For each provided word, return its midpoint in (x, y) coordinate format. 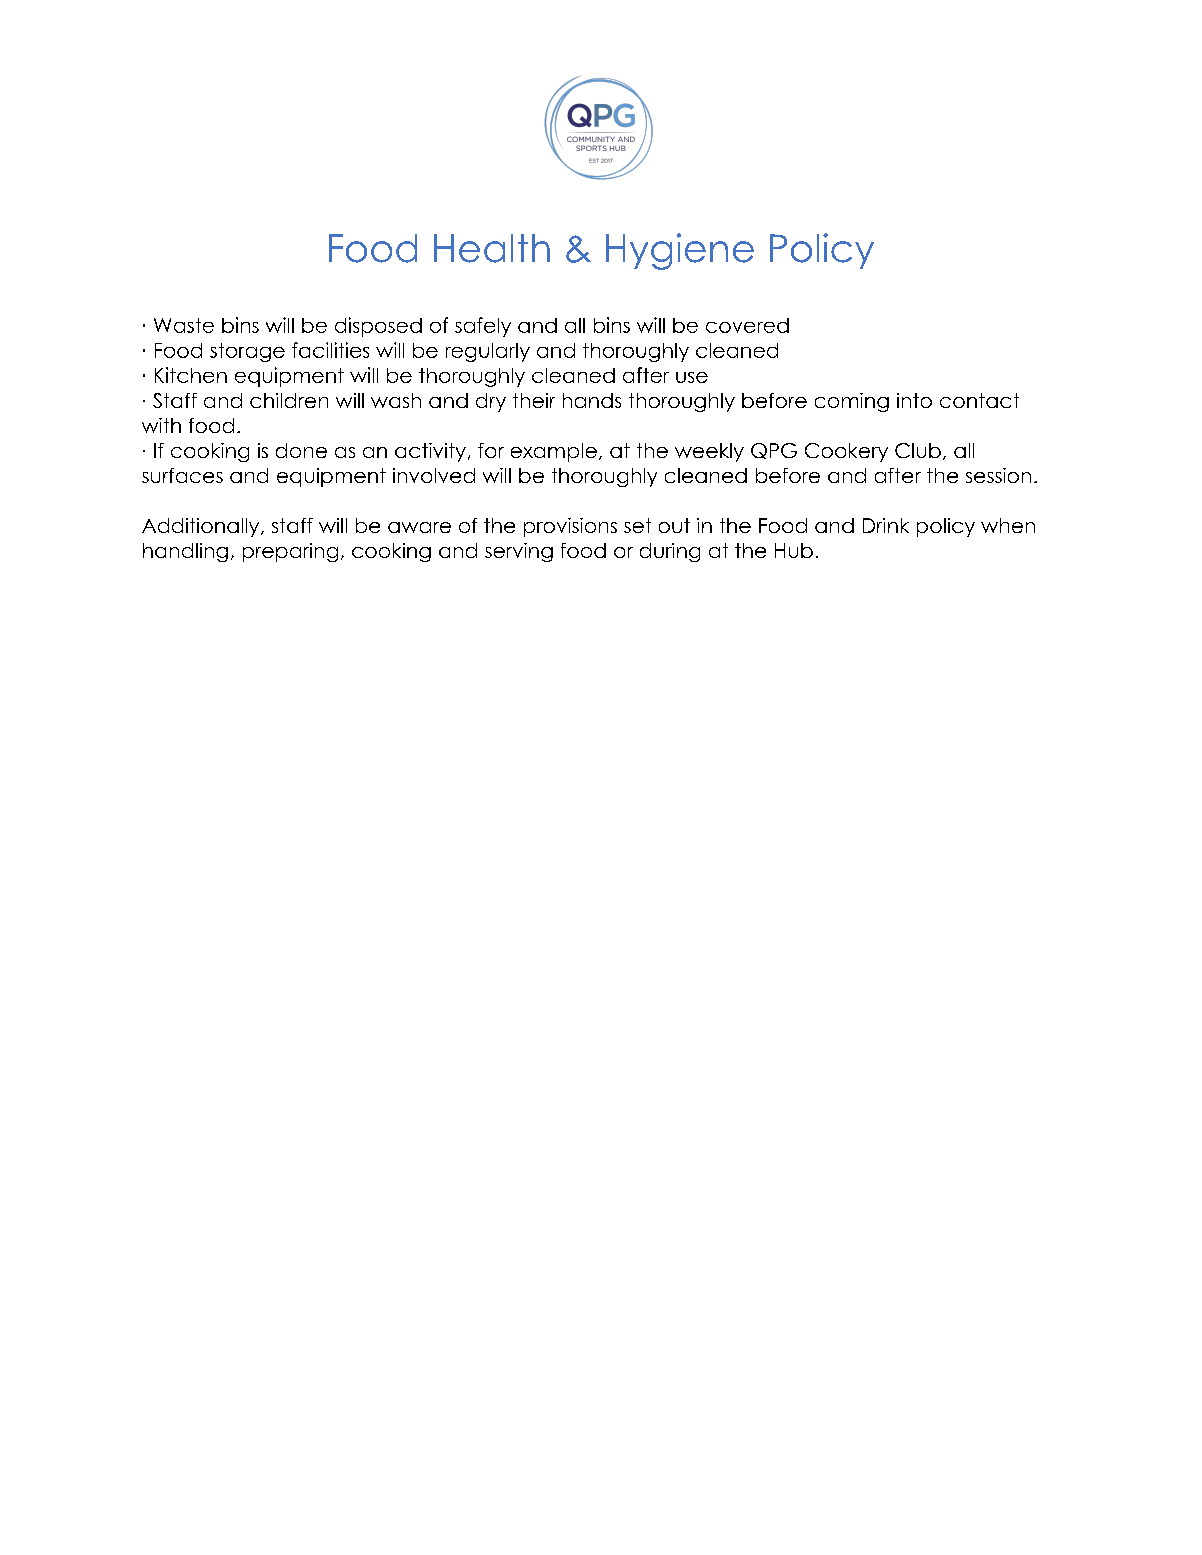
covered (747, 325)
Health (492, 248)
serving (519, 552)
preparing (290, 552)
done (301, 450)
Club (918, 450)
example (554, 452)
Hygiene (680, 251)
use (692, 377)
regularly (488, 352)
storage (247, 352)
